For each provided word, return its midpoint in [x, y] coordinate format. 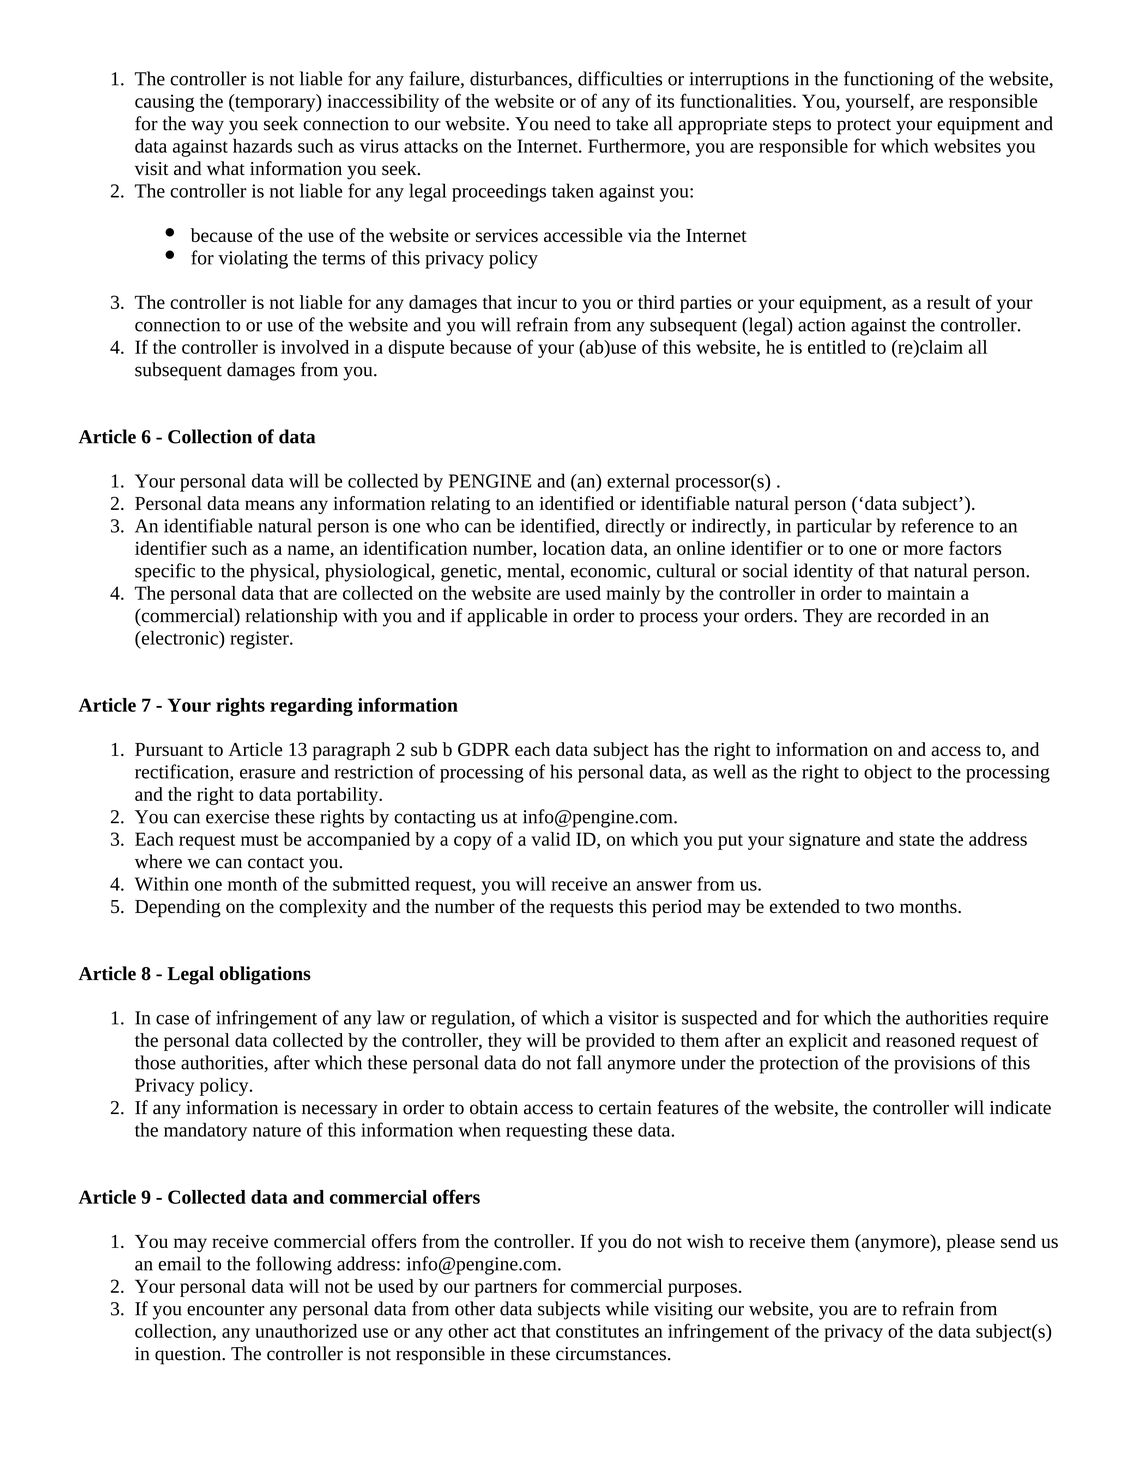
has [666, 749]
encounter [226, 1310]
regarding [311, 707]
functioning [889, 80]
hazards [262, 145]
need [572, 123]
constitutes [597, 1331]
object [888, 773]
